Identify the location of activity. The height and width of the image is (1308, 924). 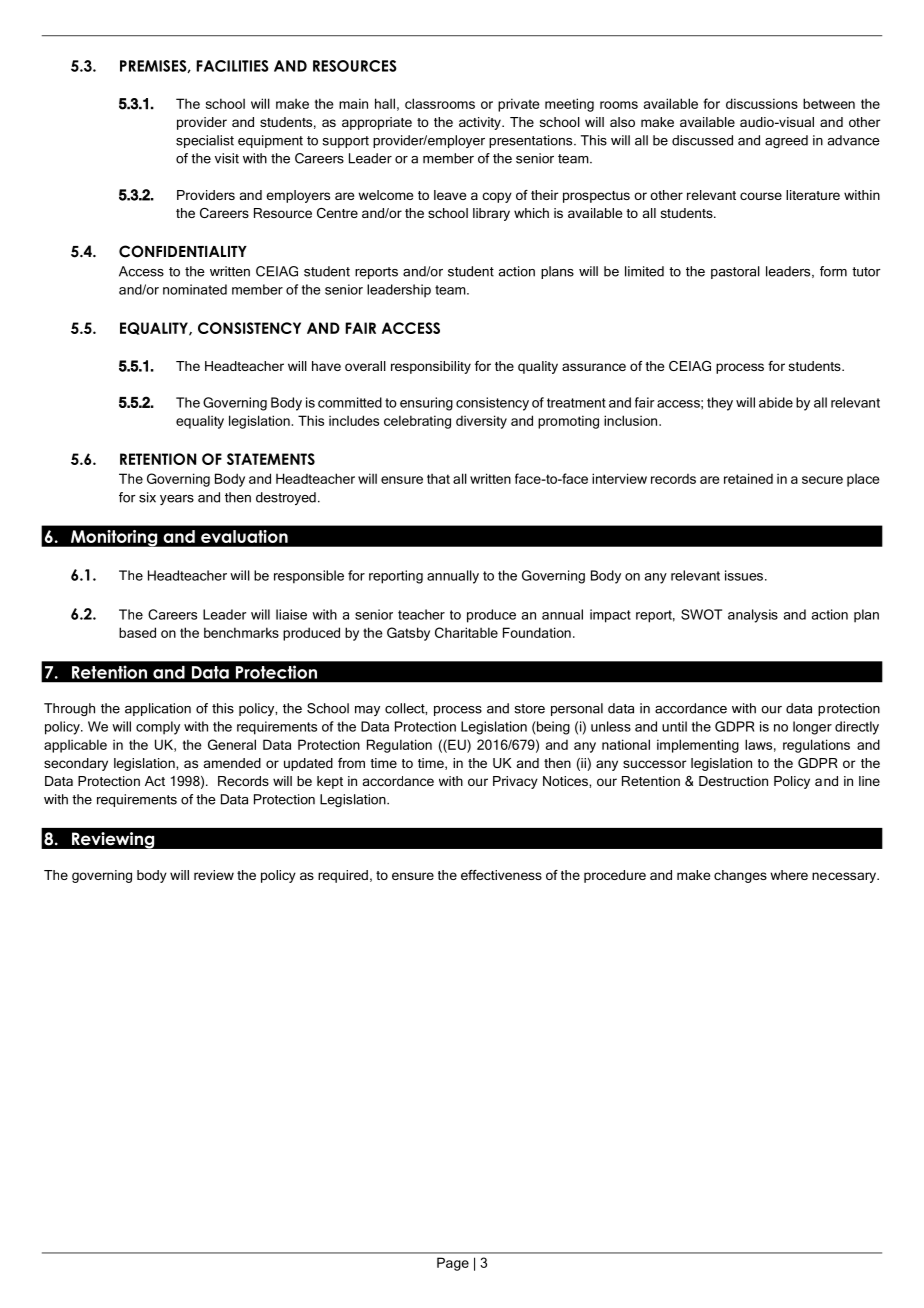
(481, 123).
